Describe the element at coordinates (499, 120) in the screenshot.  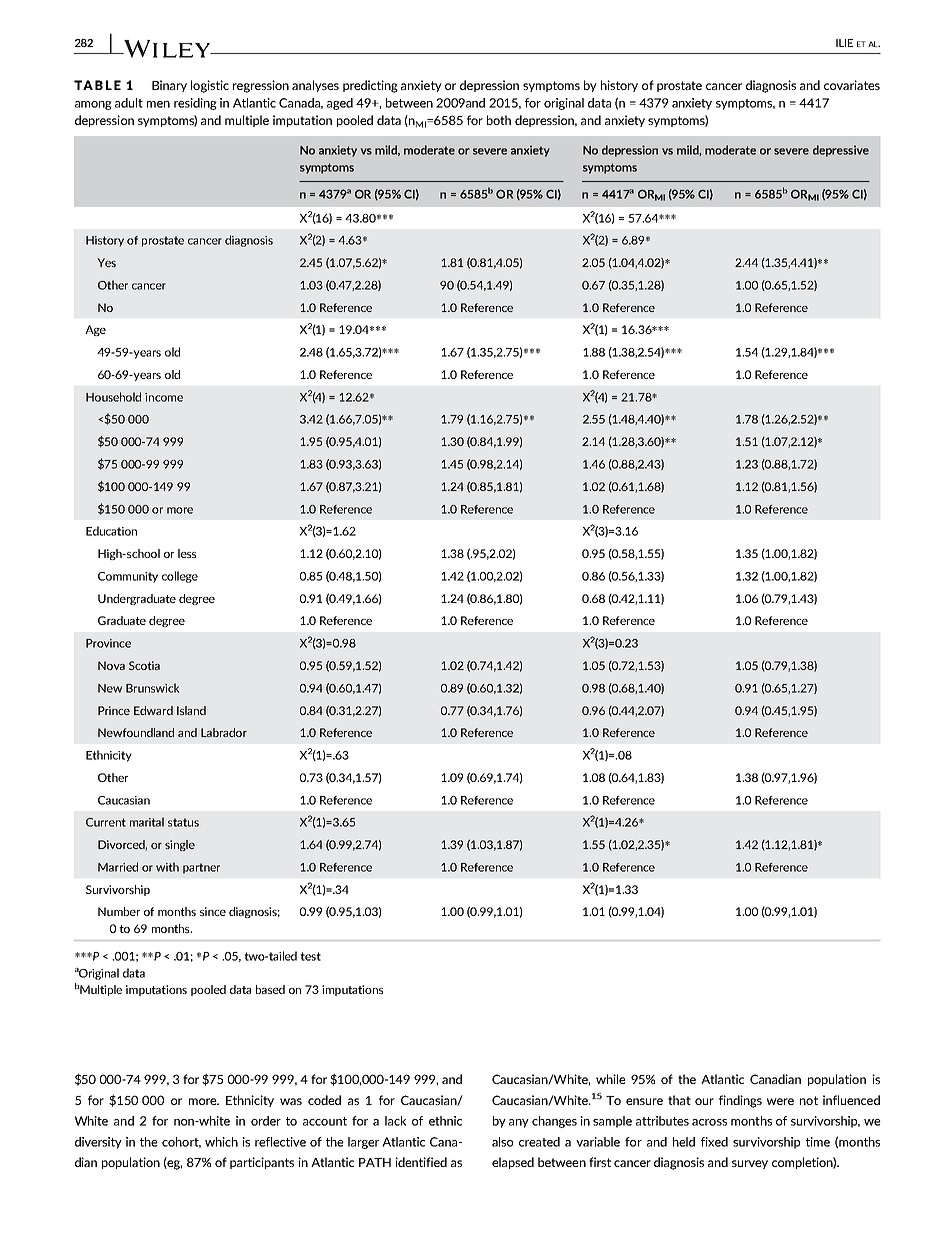
I see `both` at that location.
